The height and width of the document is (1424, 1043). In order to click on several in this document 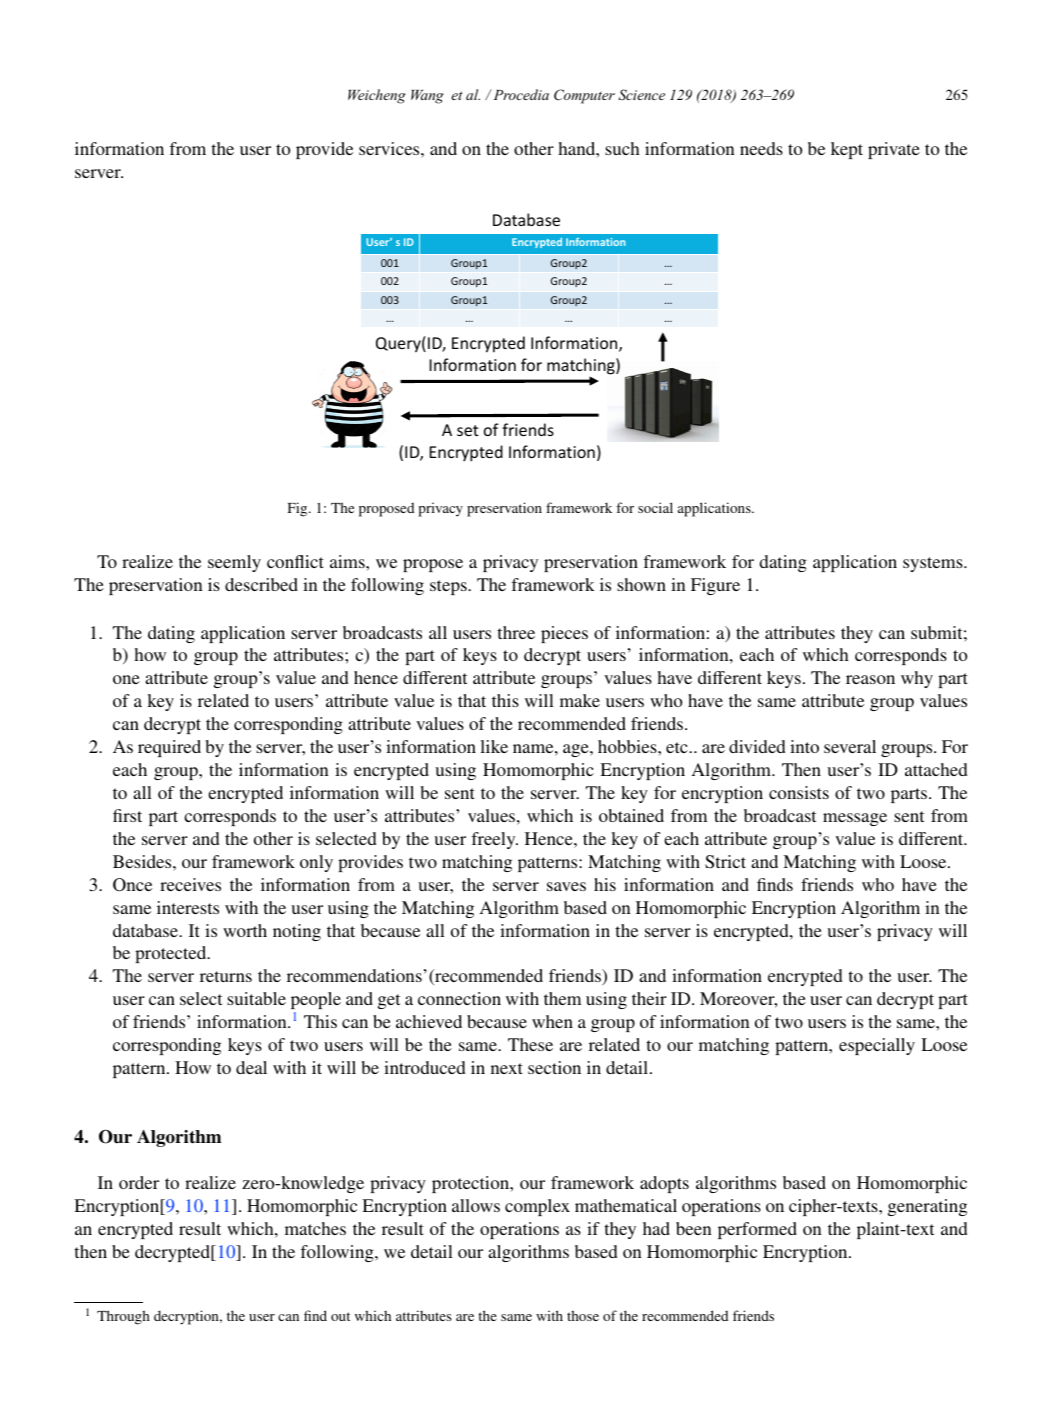, I will do `click(850, 746)`.
